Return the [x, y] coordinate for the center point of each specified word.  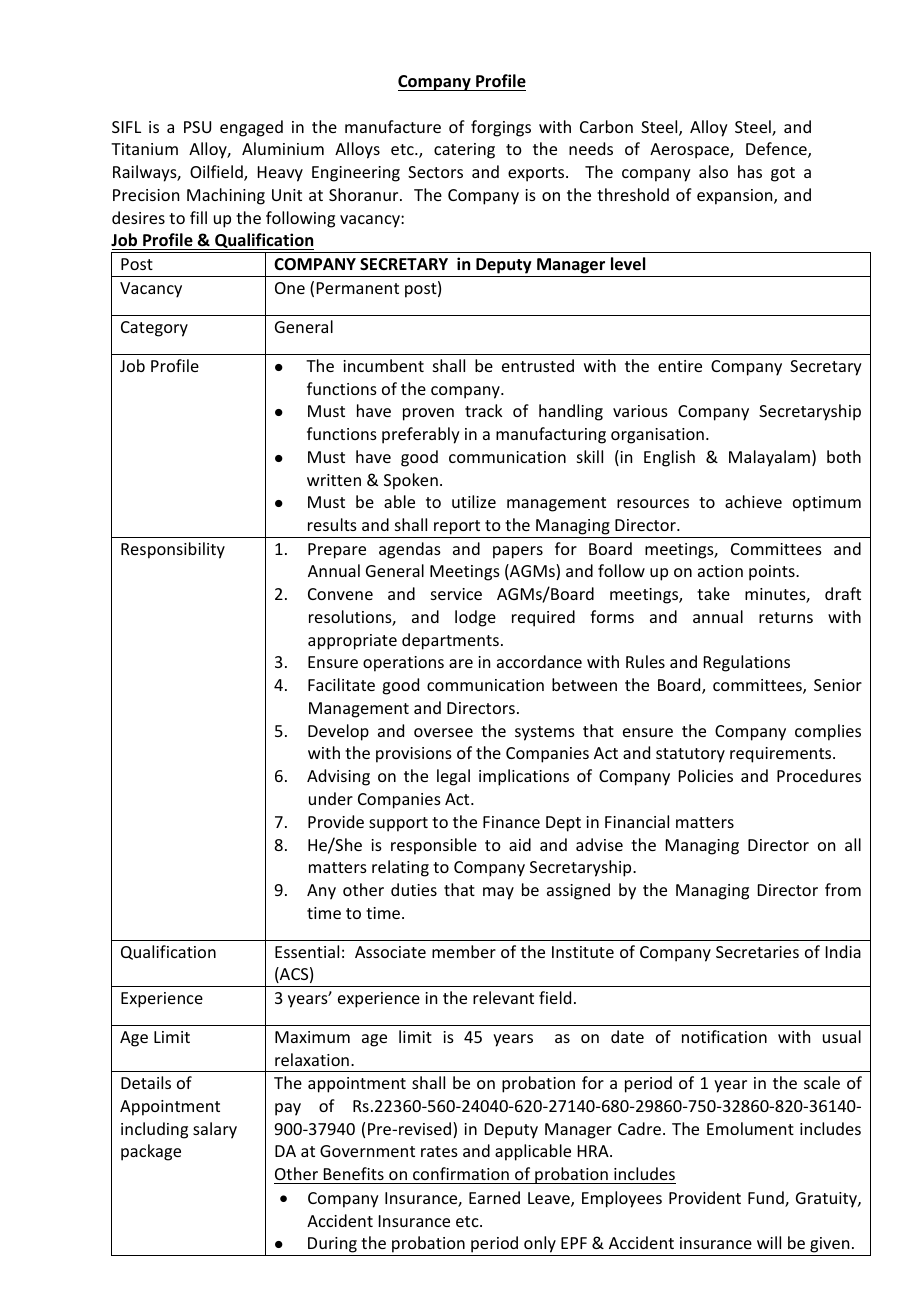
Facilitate [341, 684]
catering [464, 151]
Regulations [747, 663]
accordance [539, 661]
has [750, 171]
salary [215, 1130]
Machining [226, 196]
